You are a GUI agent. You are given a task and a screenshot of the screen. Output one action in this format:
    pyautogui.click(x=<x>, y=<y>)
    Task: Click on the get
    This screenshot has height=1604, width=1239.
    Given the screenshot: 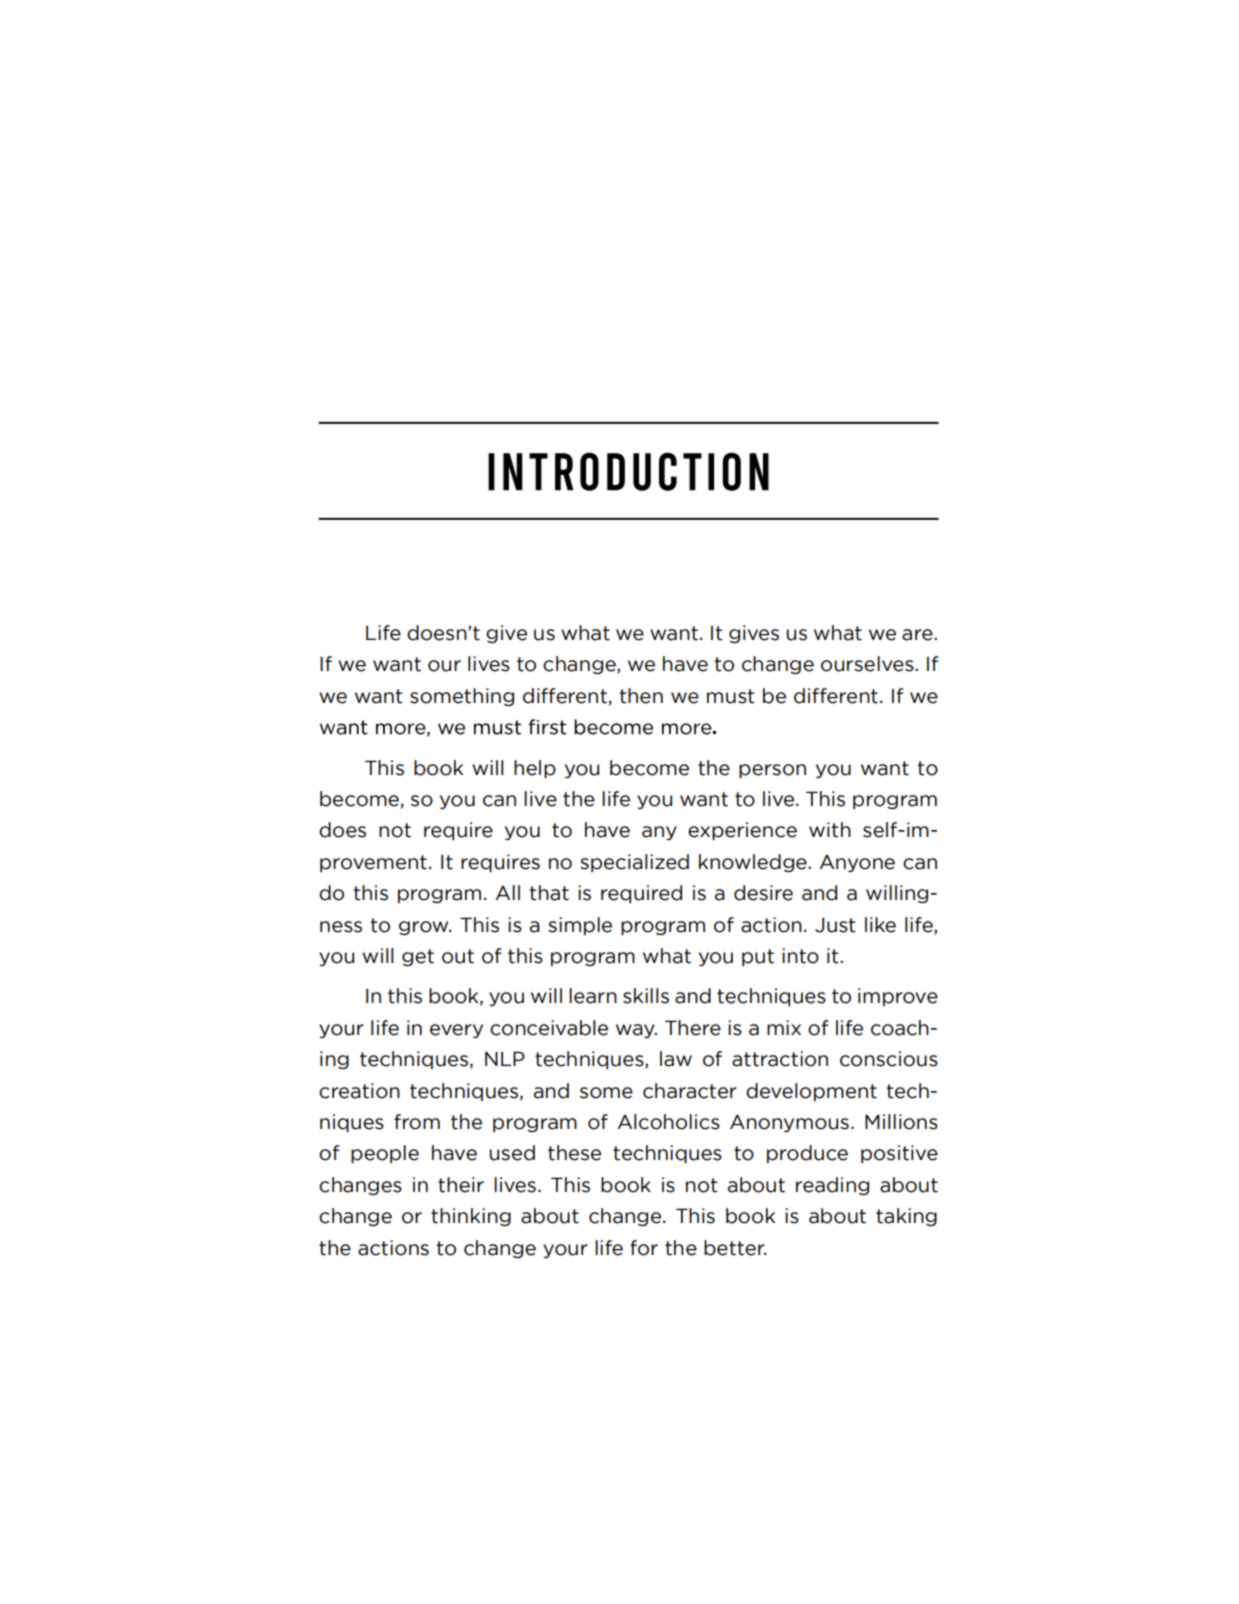 What is the action you would take?
    pyautogui.click(x=418, y=957)
